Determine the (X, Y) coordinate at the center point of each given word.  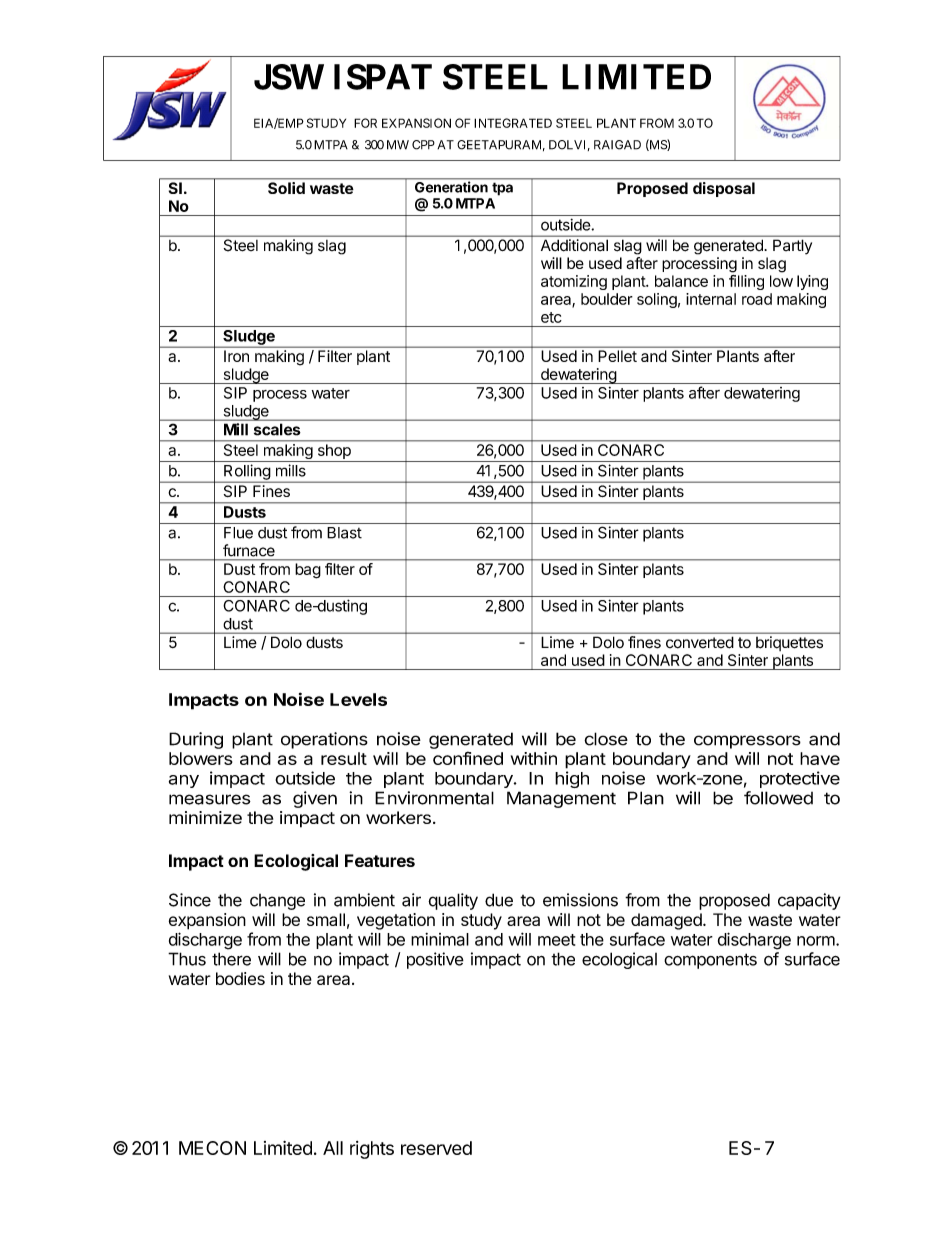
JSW (289, 77)
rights (372, 1150)
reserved (436, 1148)
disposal (724, 189)
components (710, 961)
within (534, 758)
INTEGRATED (513, 123)
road (757, 299)
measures (210, 799)
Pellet (618, 356)
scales (277, 429)
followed (778, 798)
